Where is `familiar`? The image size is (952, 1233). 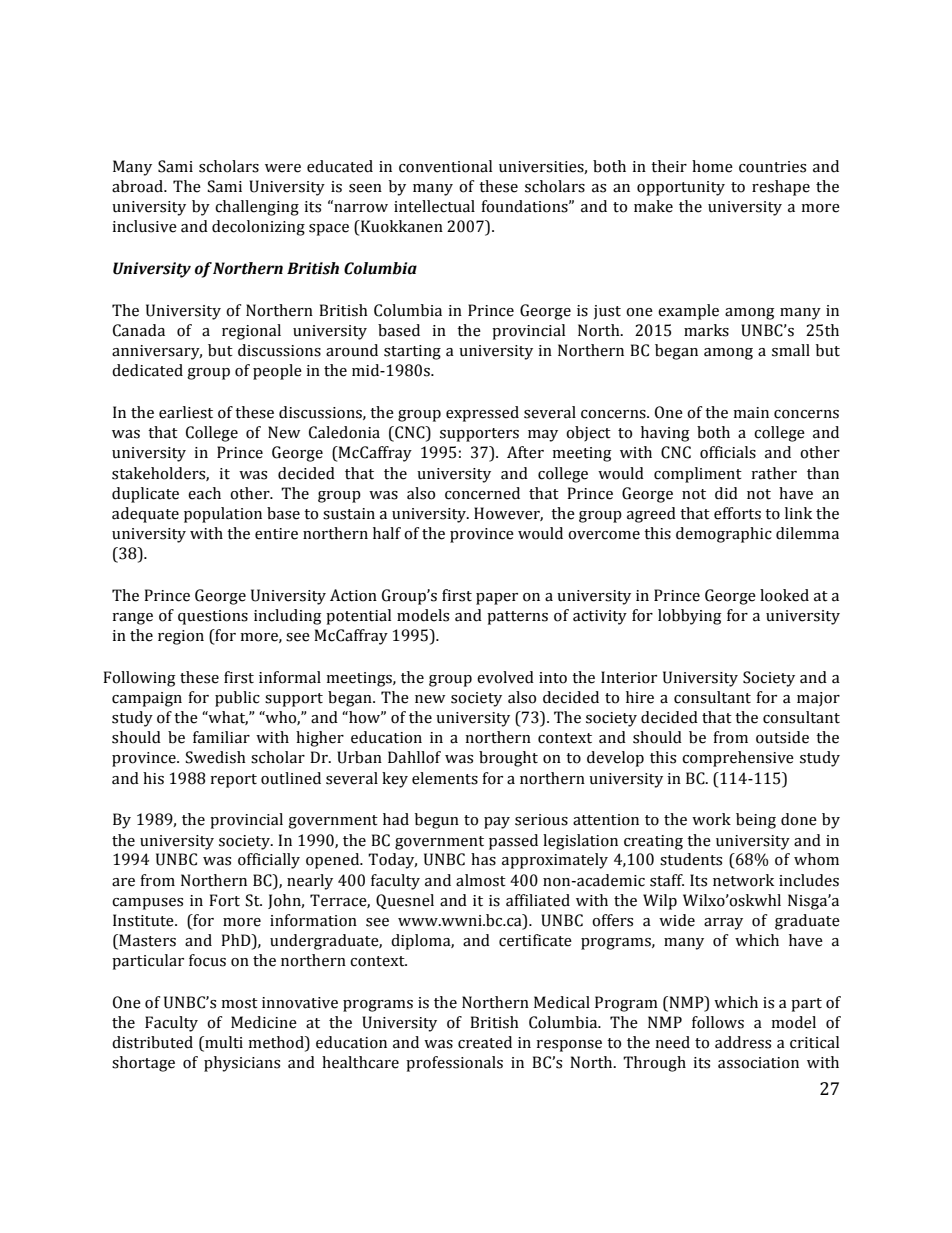
familiar is located at coordinates (221, 737).
